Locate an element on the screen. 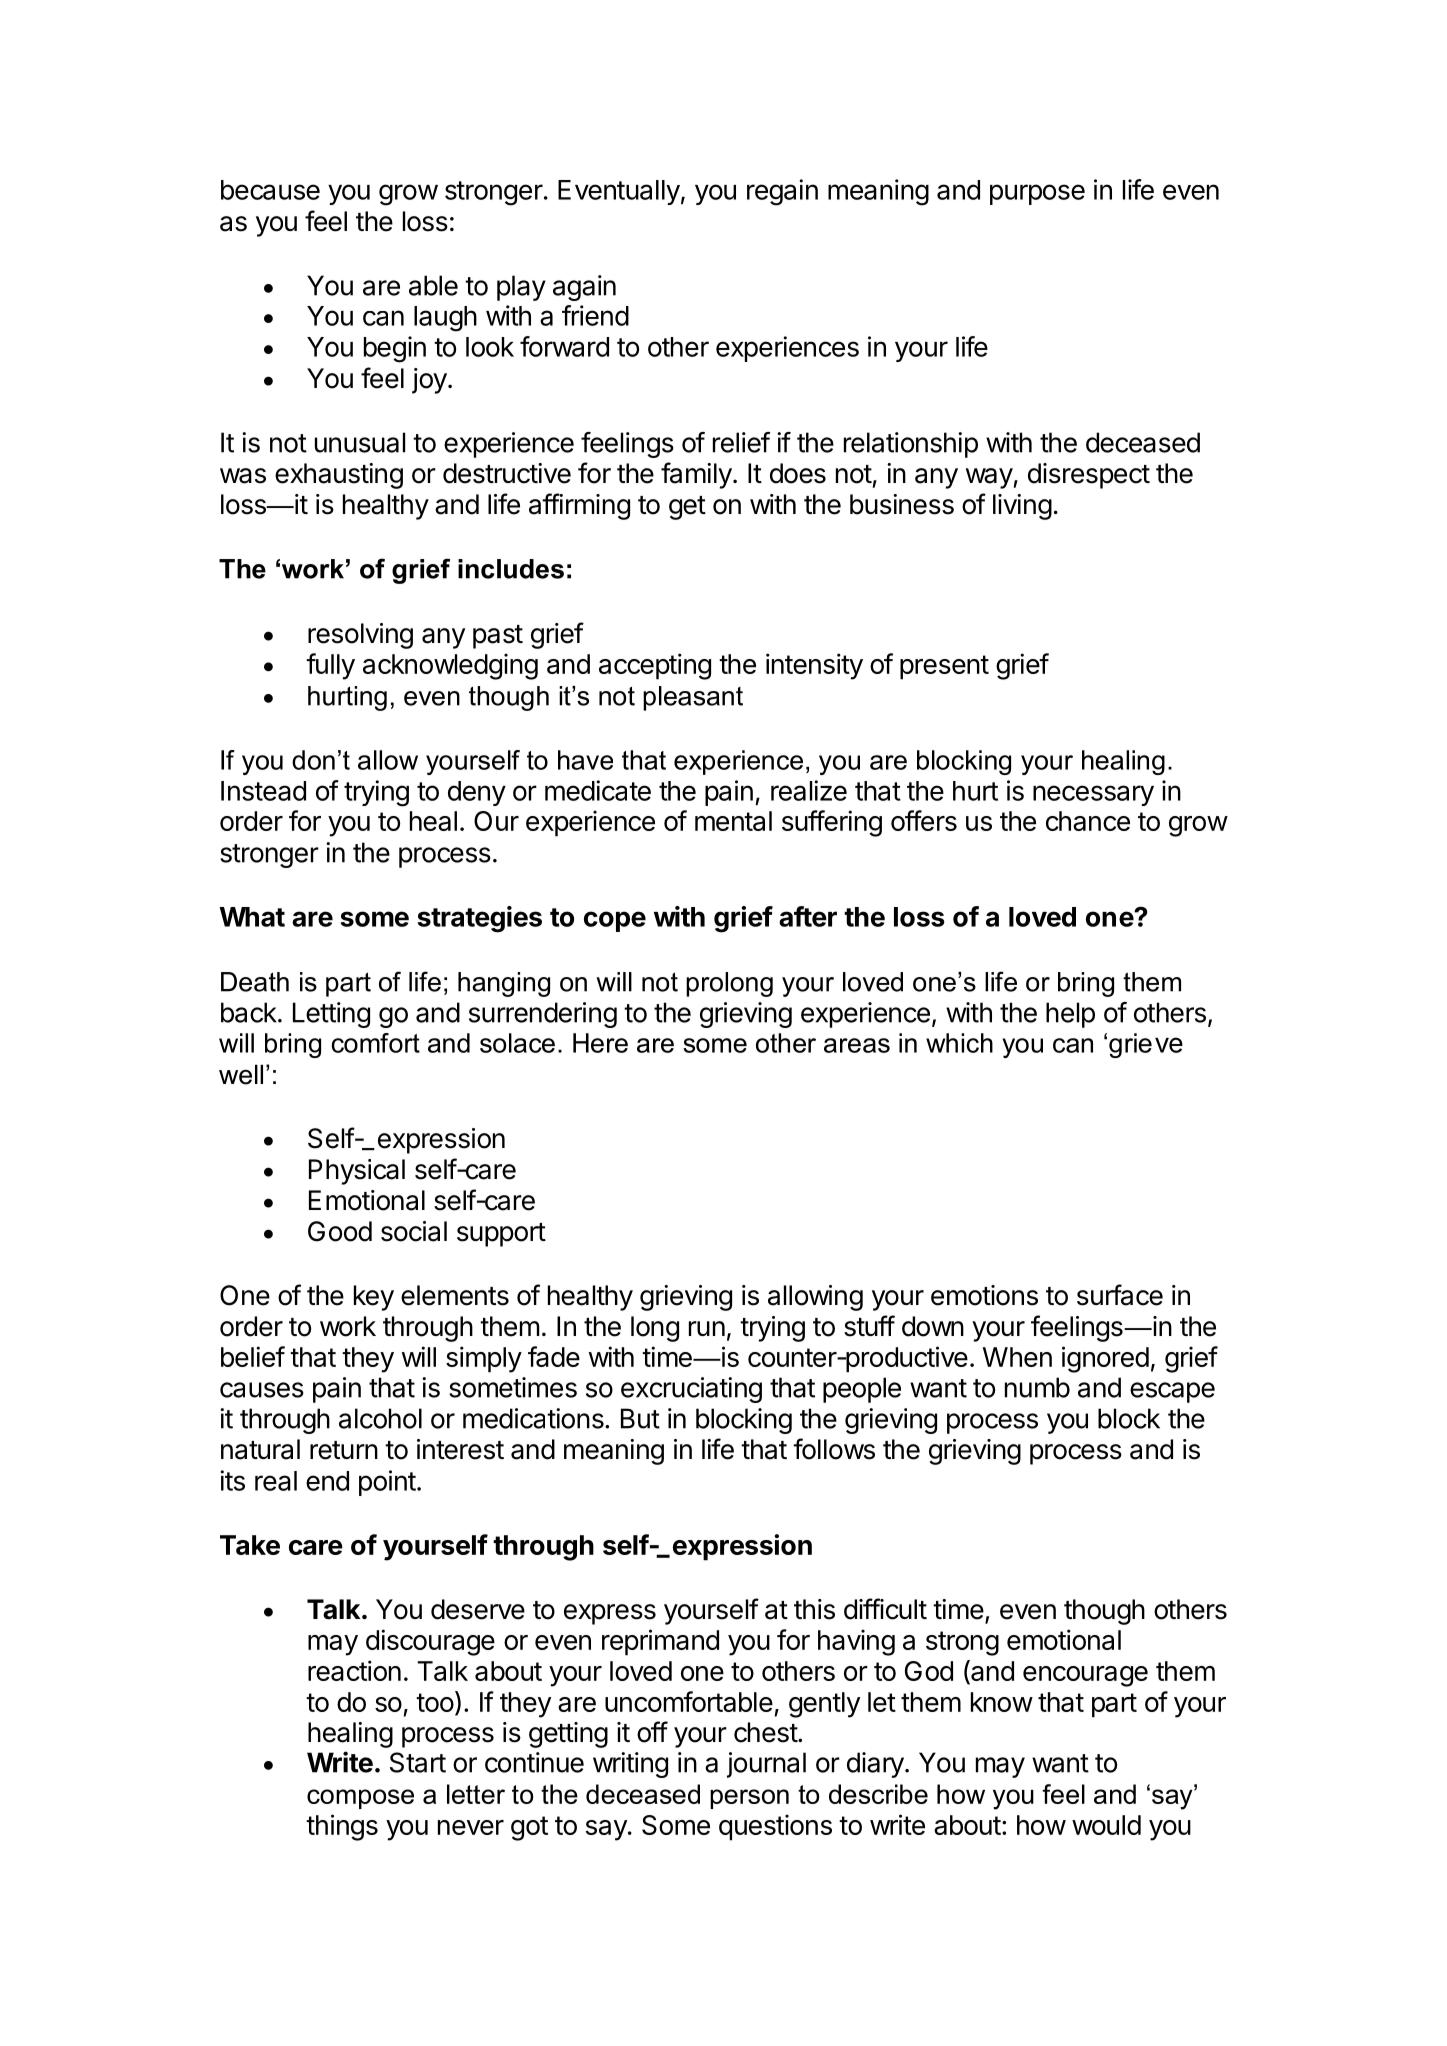 The width and height of the screenshot is (1447, 2046). Letting is located at coordinates (331, 1015).
